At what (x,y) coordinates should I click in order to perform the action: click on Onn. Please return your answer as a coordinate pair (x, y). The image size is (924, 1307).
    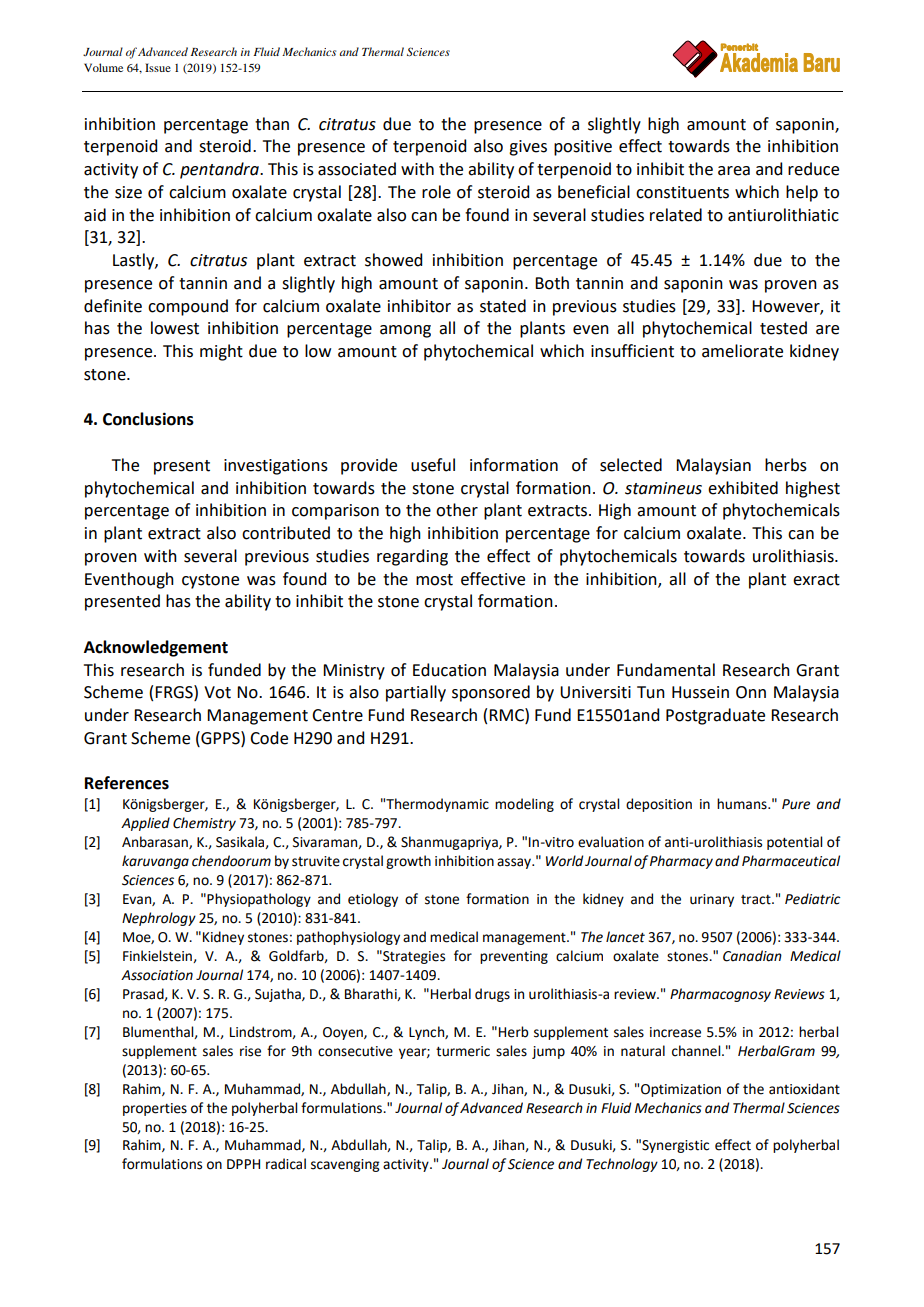
    Looking at the image, I should click on (751, 692).
